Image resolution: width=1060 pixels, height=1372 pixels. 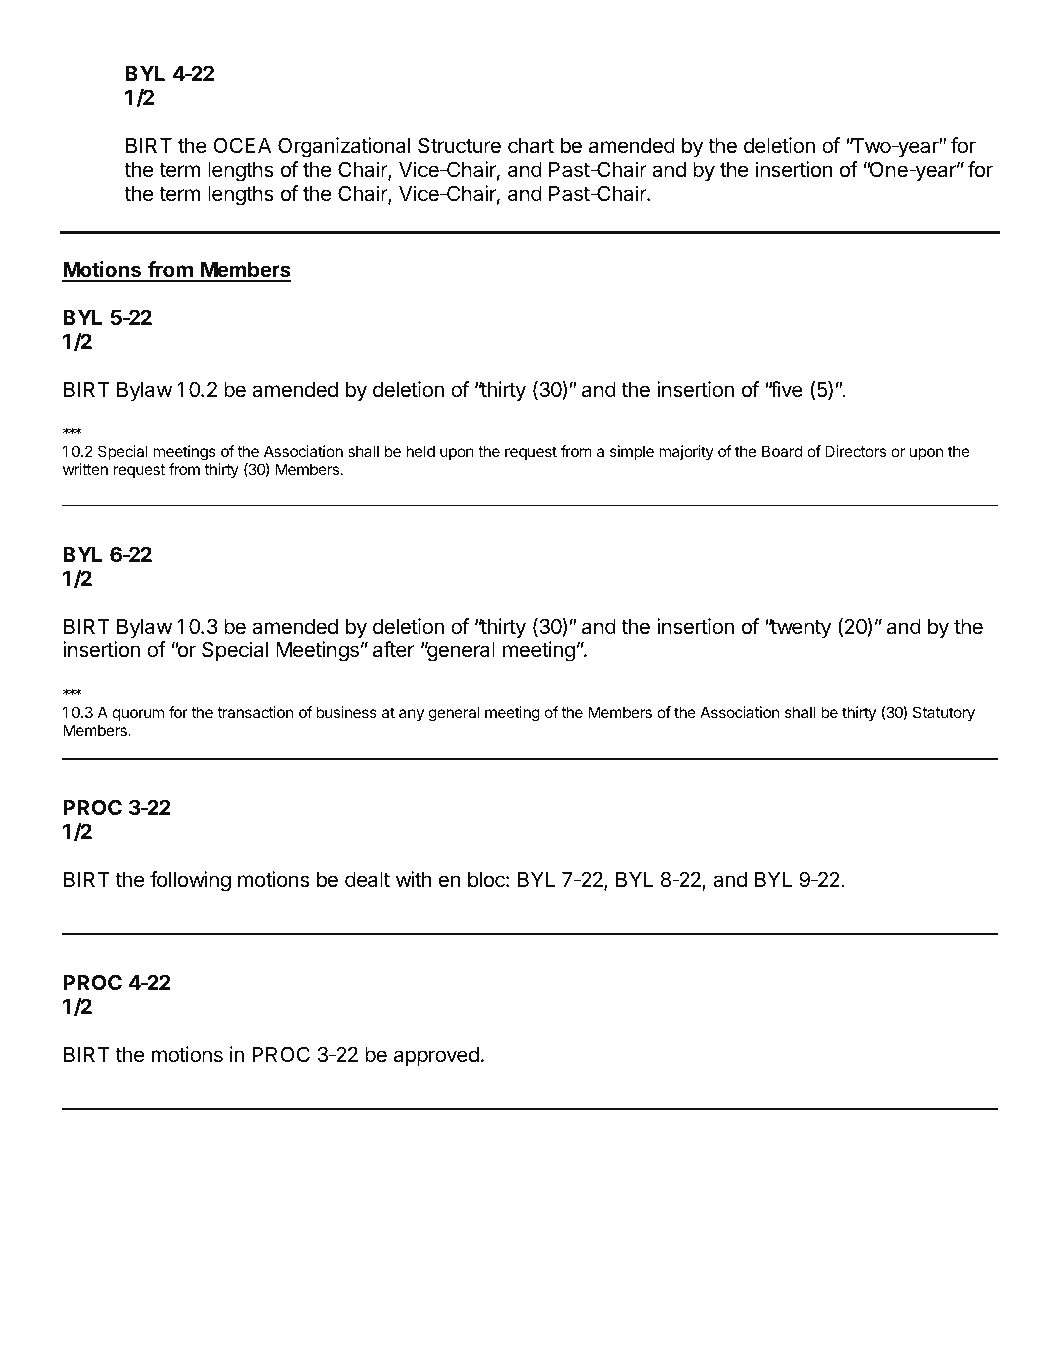 I want to click on Directors, so click(x=855, y=451).
